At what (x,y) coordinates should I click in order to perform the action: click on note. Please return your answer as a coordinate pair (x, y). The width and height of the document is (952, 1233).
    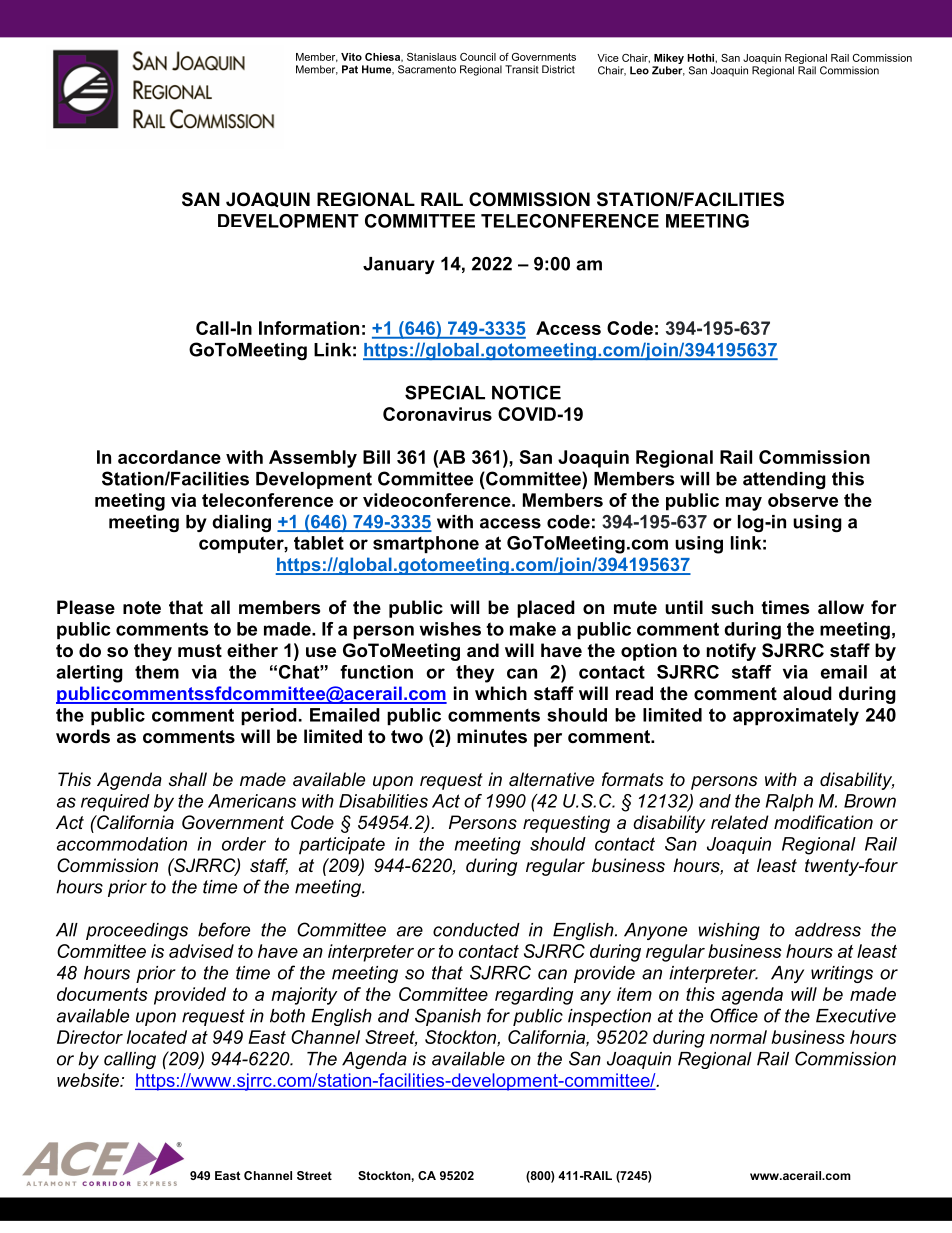
    Looking at the image, I should click on (142, 608).
